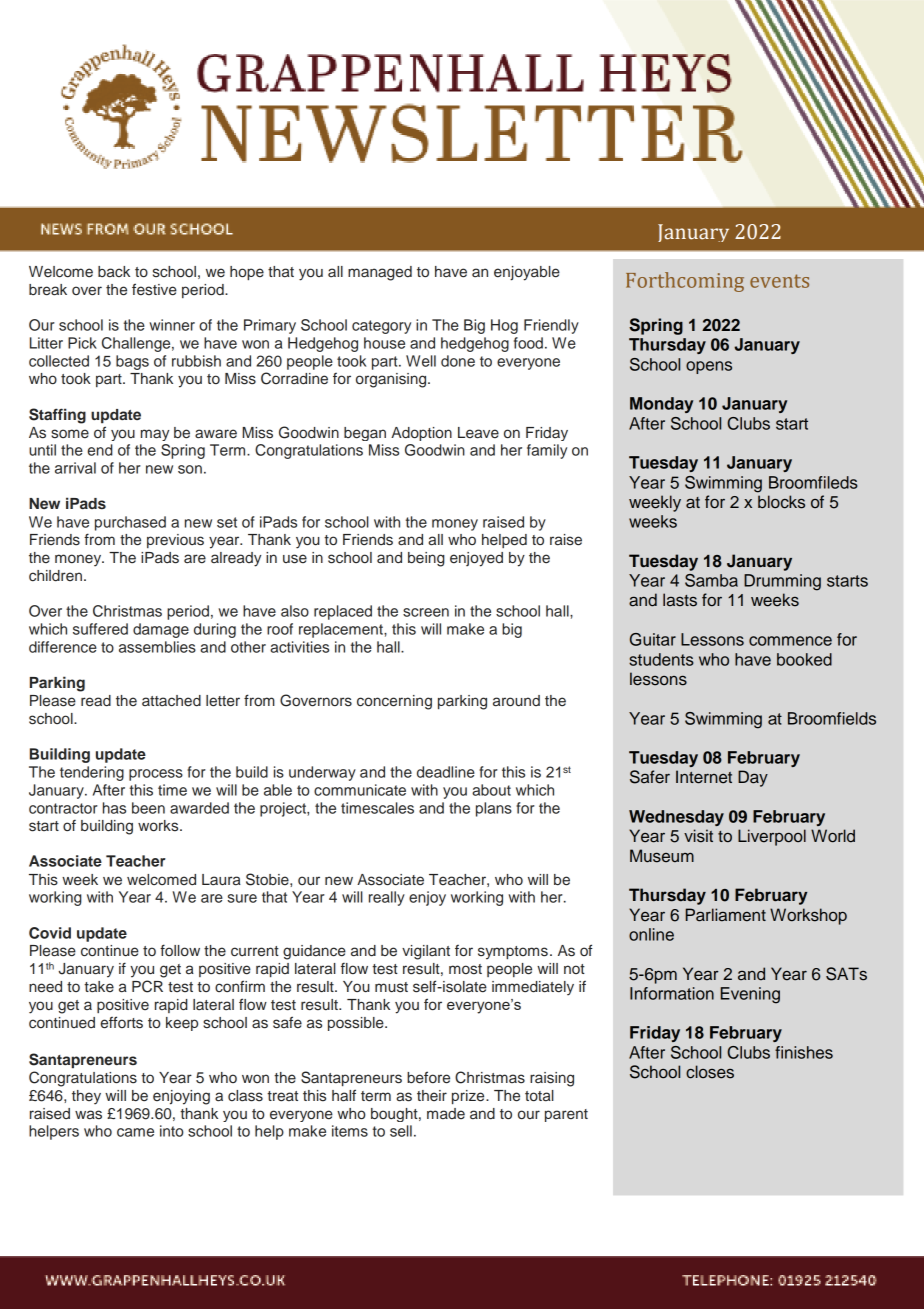 This document has height=1309, width=924. I want to click on festive, so click(154, 289).
